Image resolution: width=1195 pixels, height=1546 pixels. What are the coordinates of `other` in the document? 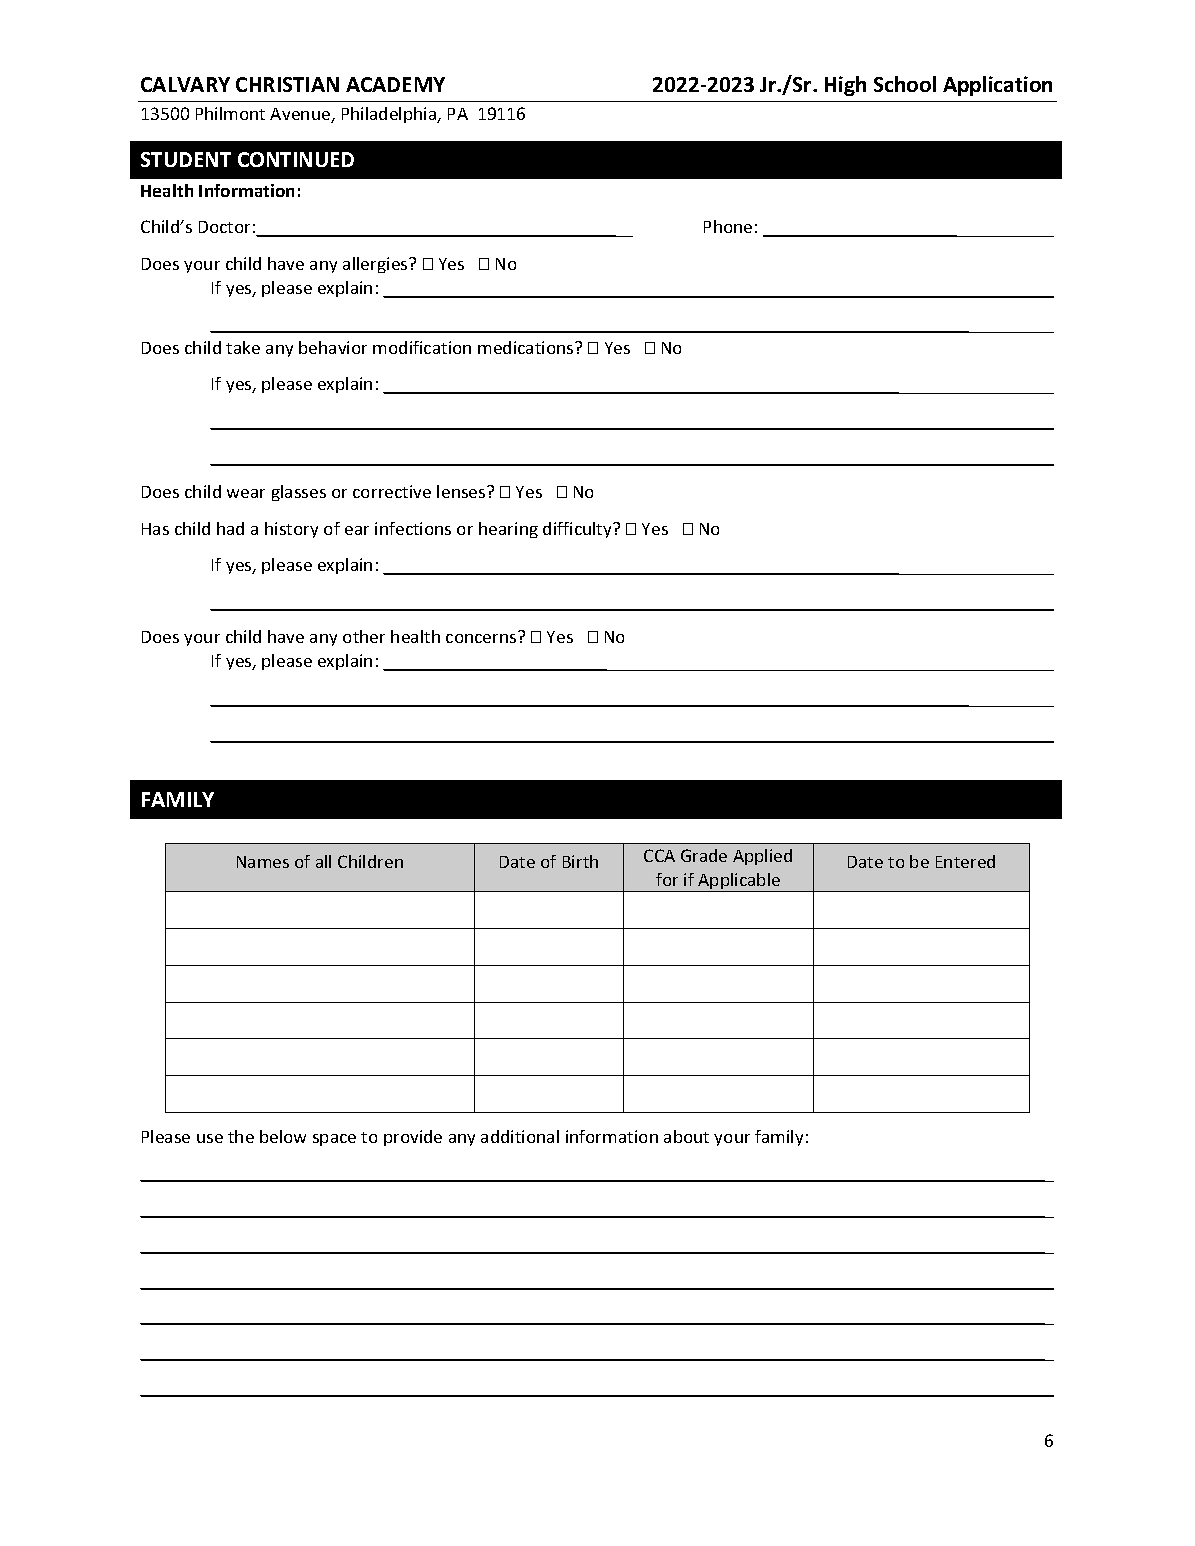 It's located at (364, 636).
